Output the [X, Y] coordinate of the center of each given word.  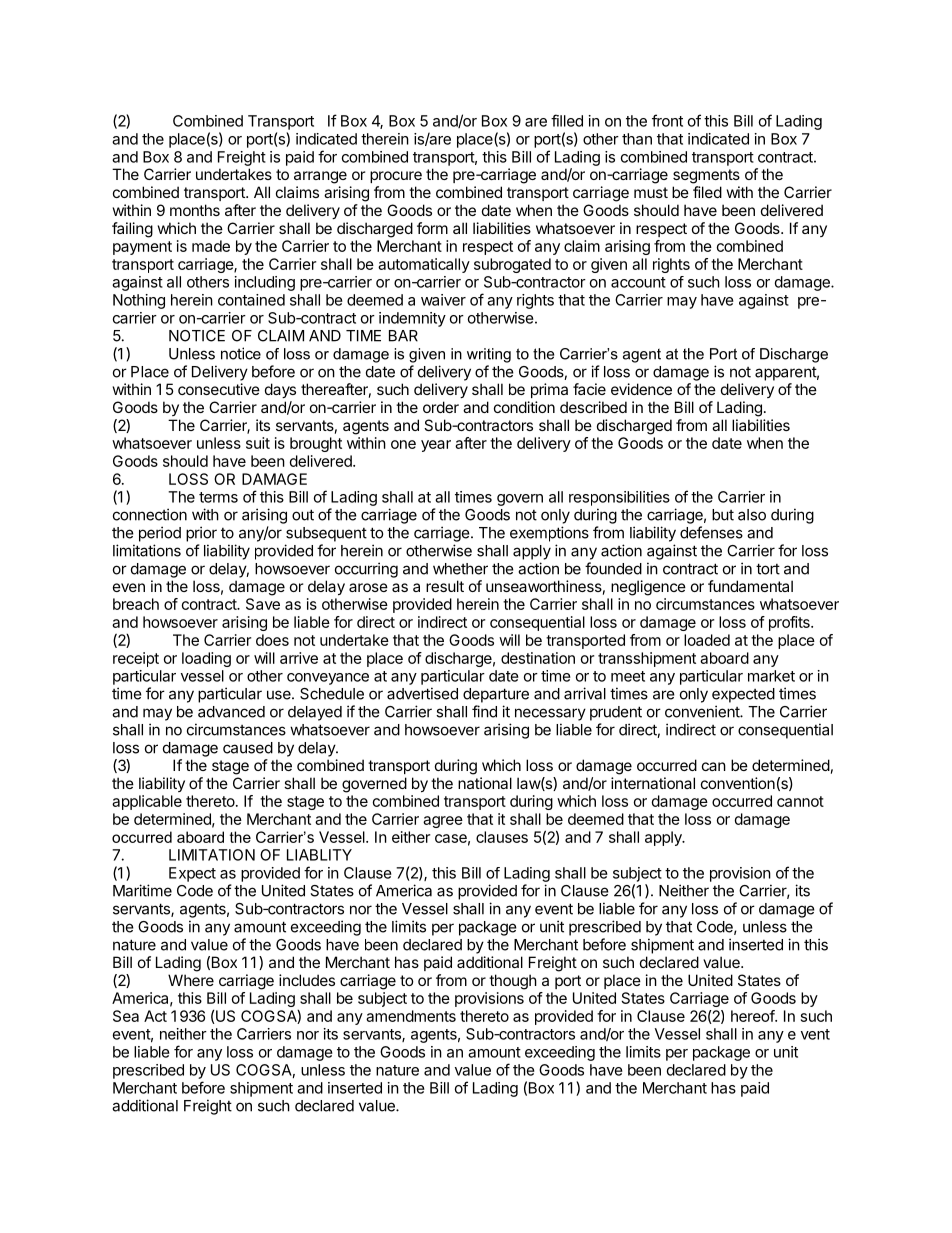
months [195, 210]
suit [258, 443]
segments [706, 176]
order [441, 407]
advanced [231, 712]
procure [396, 177]
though [513, 982]
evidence [641, 389]
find [484, 711]
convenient [703, 711]
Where [191, 980]
